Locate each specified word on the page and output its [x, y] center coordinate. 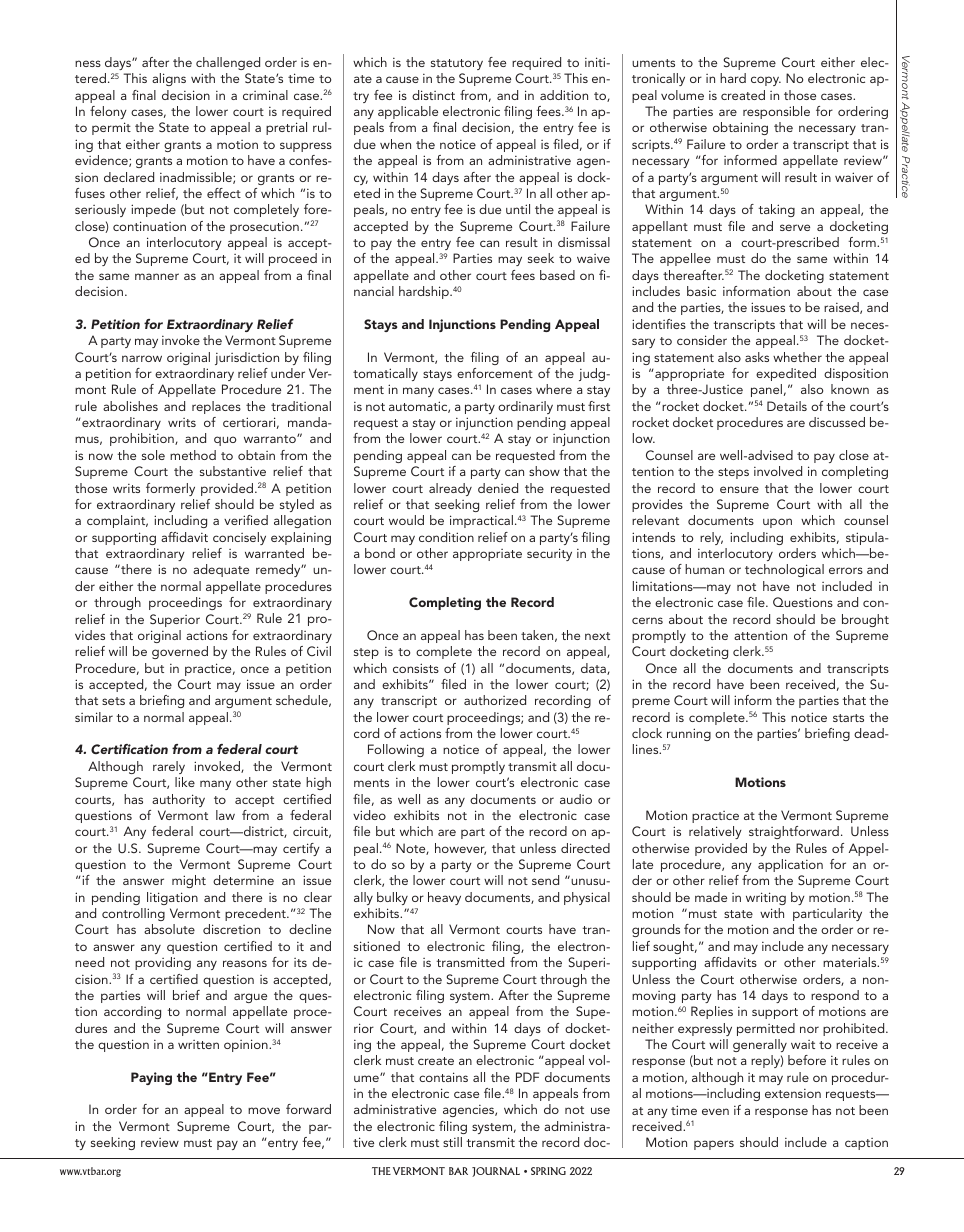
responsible [776, 112]
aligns [169, 79]
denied [498, 488]
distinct [433, 95]
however [460, 849]
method [193, 455]
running [689, 734]
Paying [151, 1078]
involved [778, 471]
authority [178, 800]
